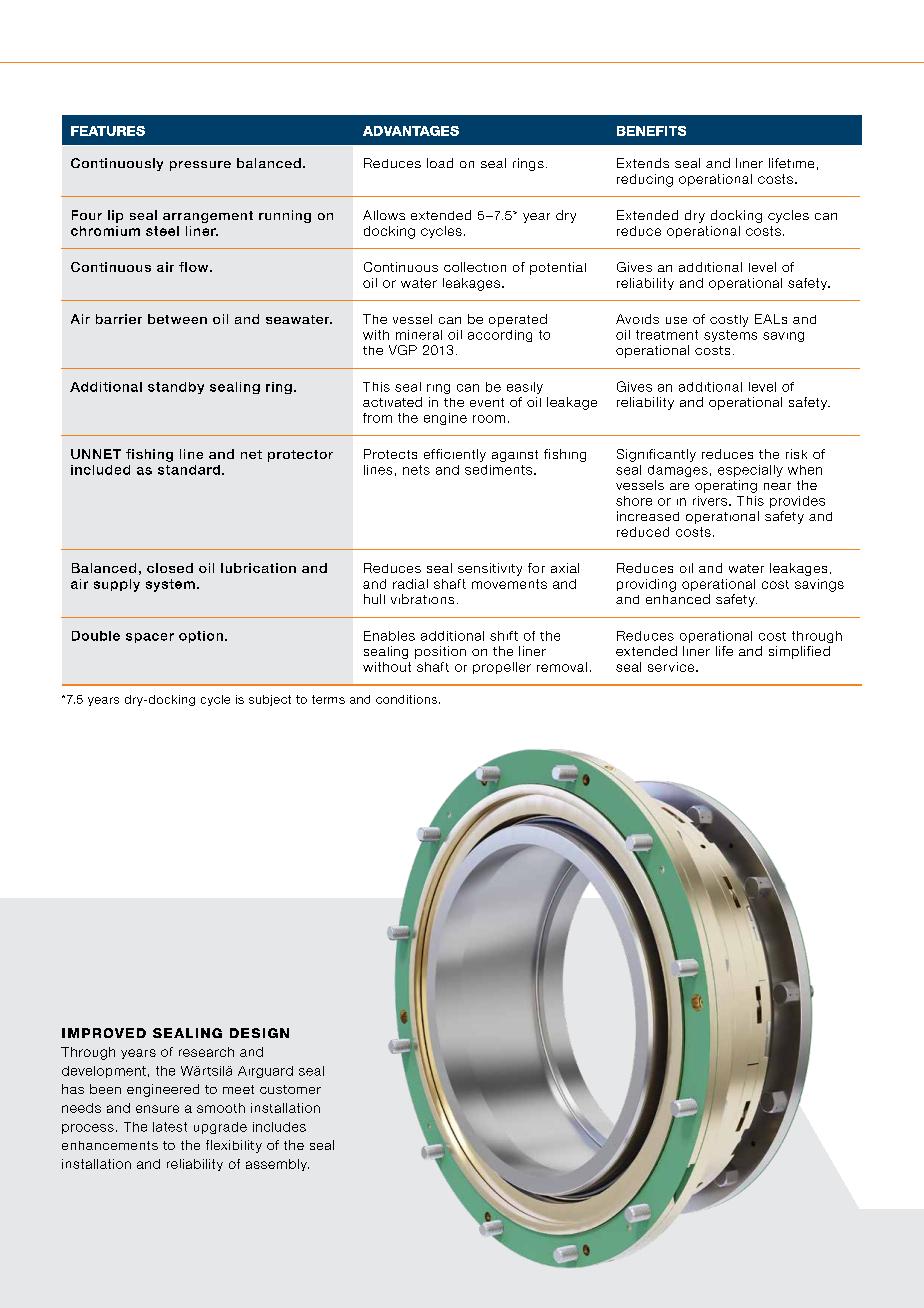 The width and height of the screenshot is (924, 1308). I want to click on service, so click(672, 667).
